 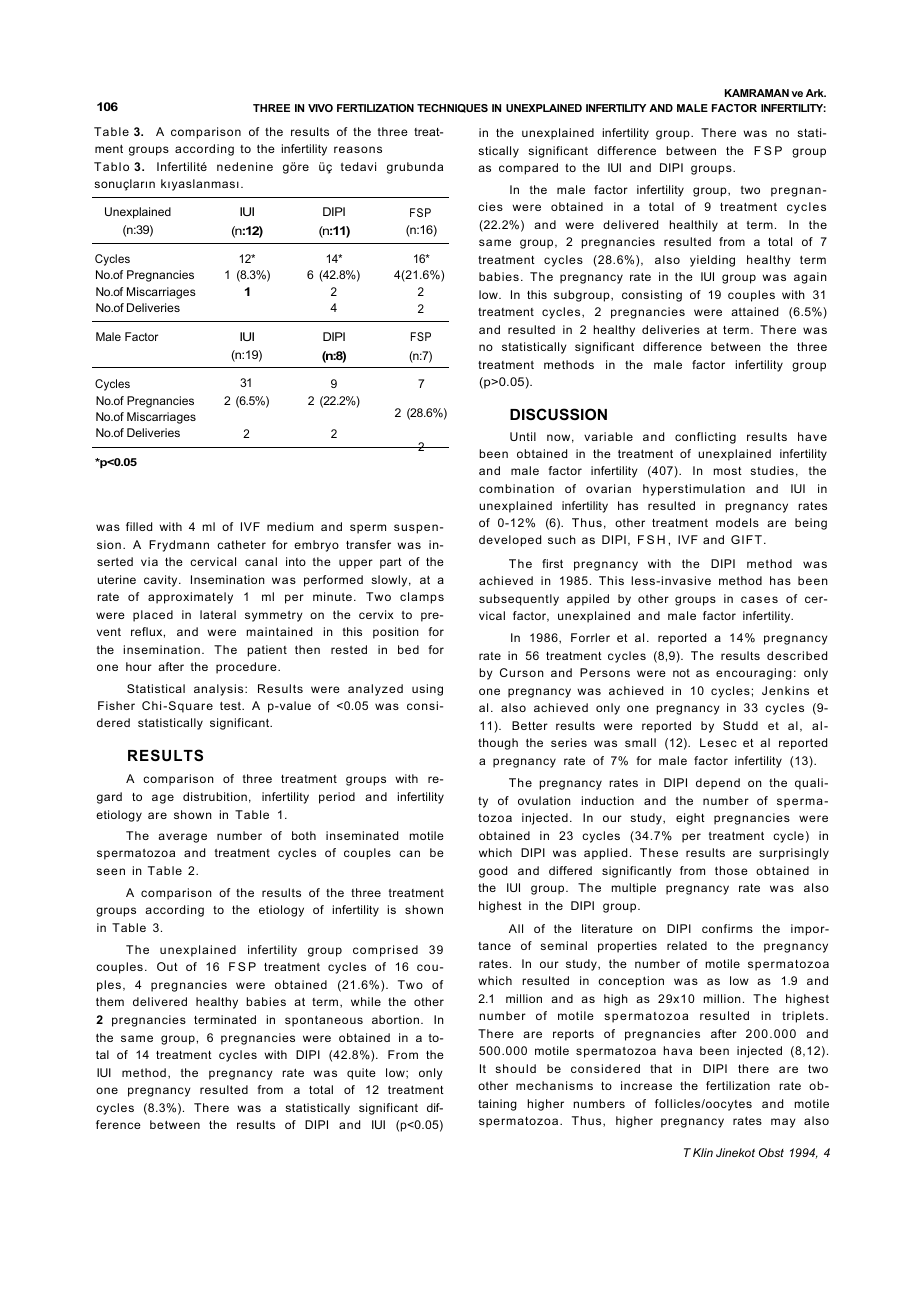 What do you see at coordinates (515, 1068) in the screenshot?
I see `should` at bounding box center [515, 1068].
